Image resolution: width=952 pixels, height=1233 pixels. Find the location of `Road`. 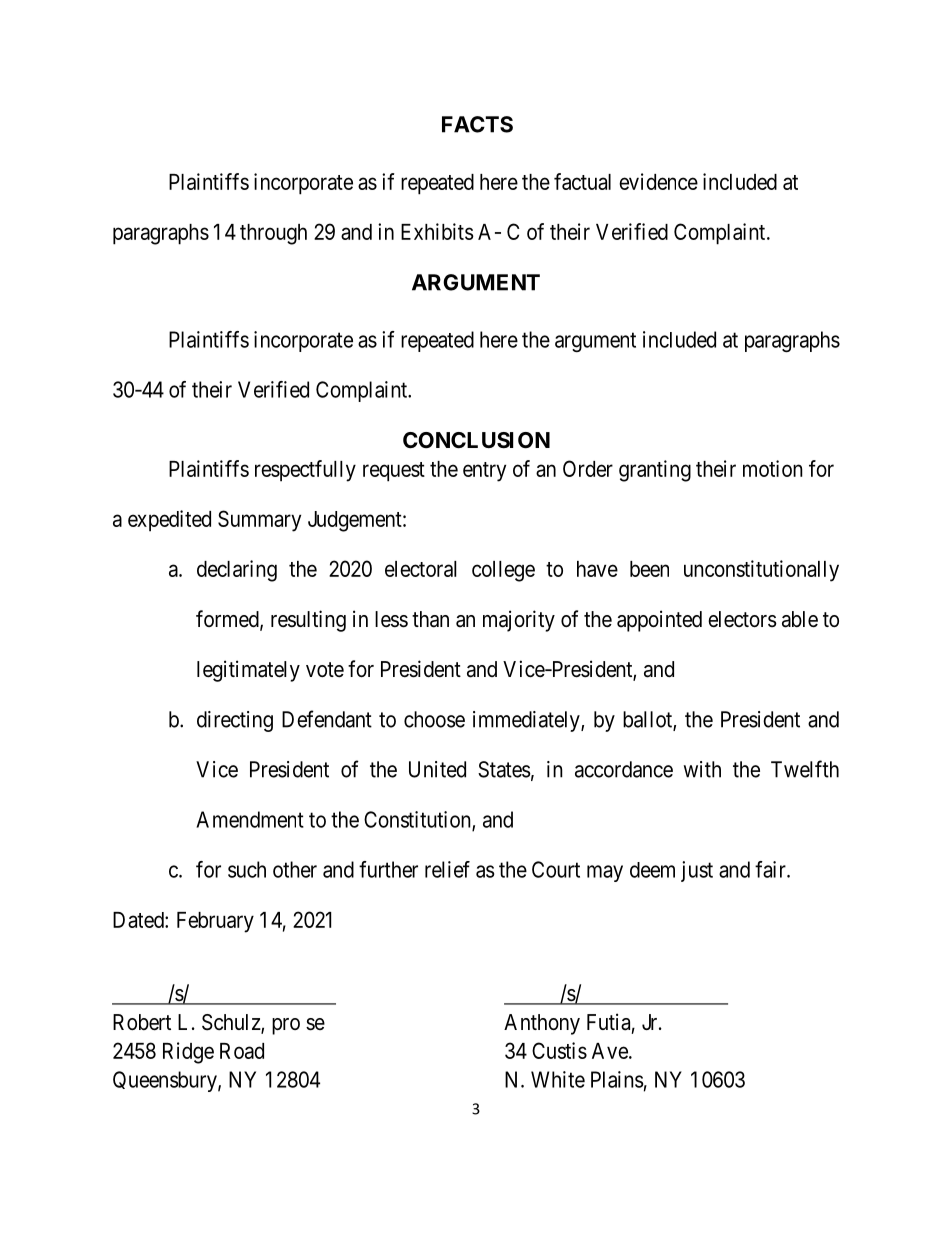

Road is located at coordinates (242, 1051).
